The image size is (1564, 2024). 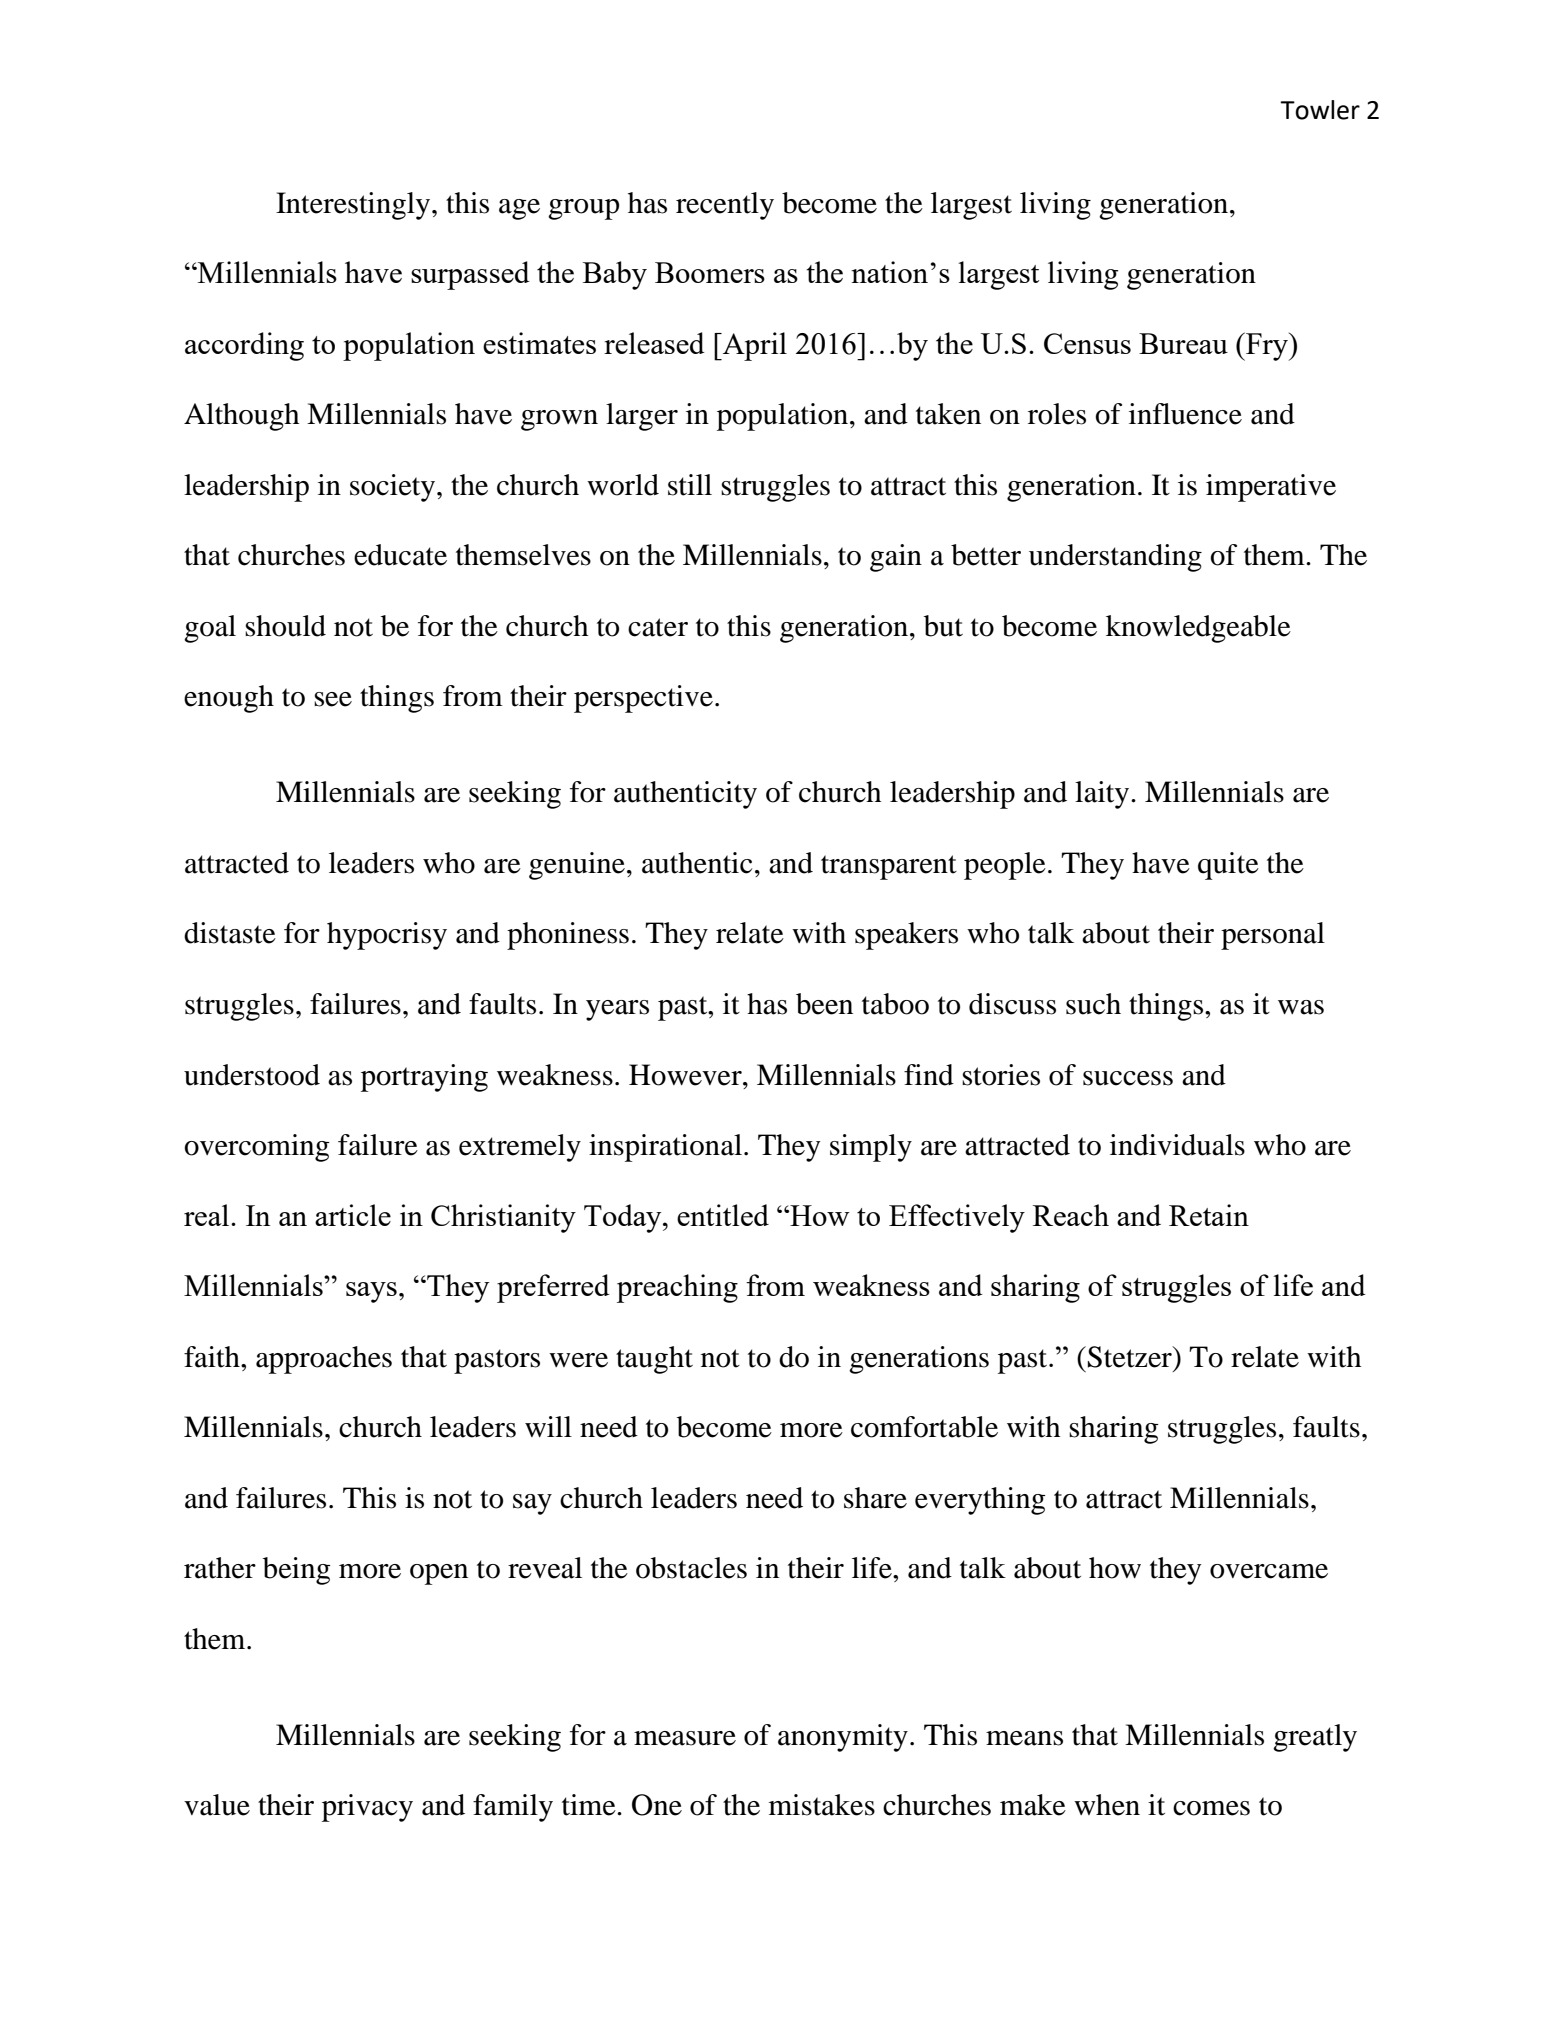 What do you see at coordinates (1093, 1004) in the page?
I see `such` at bounding box center [1093, 1004].
